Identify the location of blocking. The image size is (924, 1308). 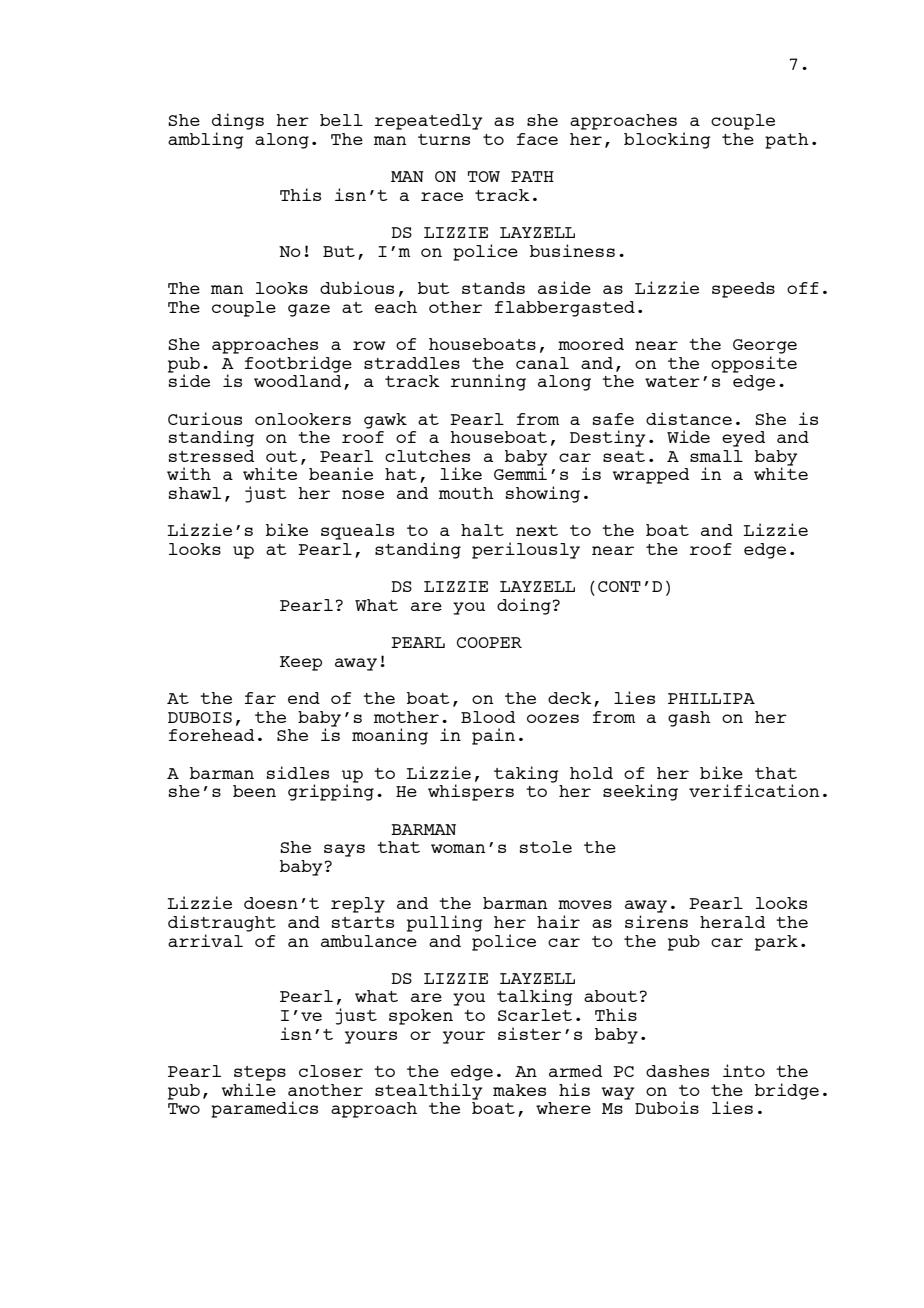
(667, 140).
